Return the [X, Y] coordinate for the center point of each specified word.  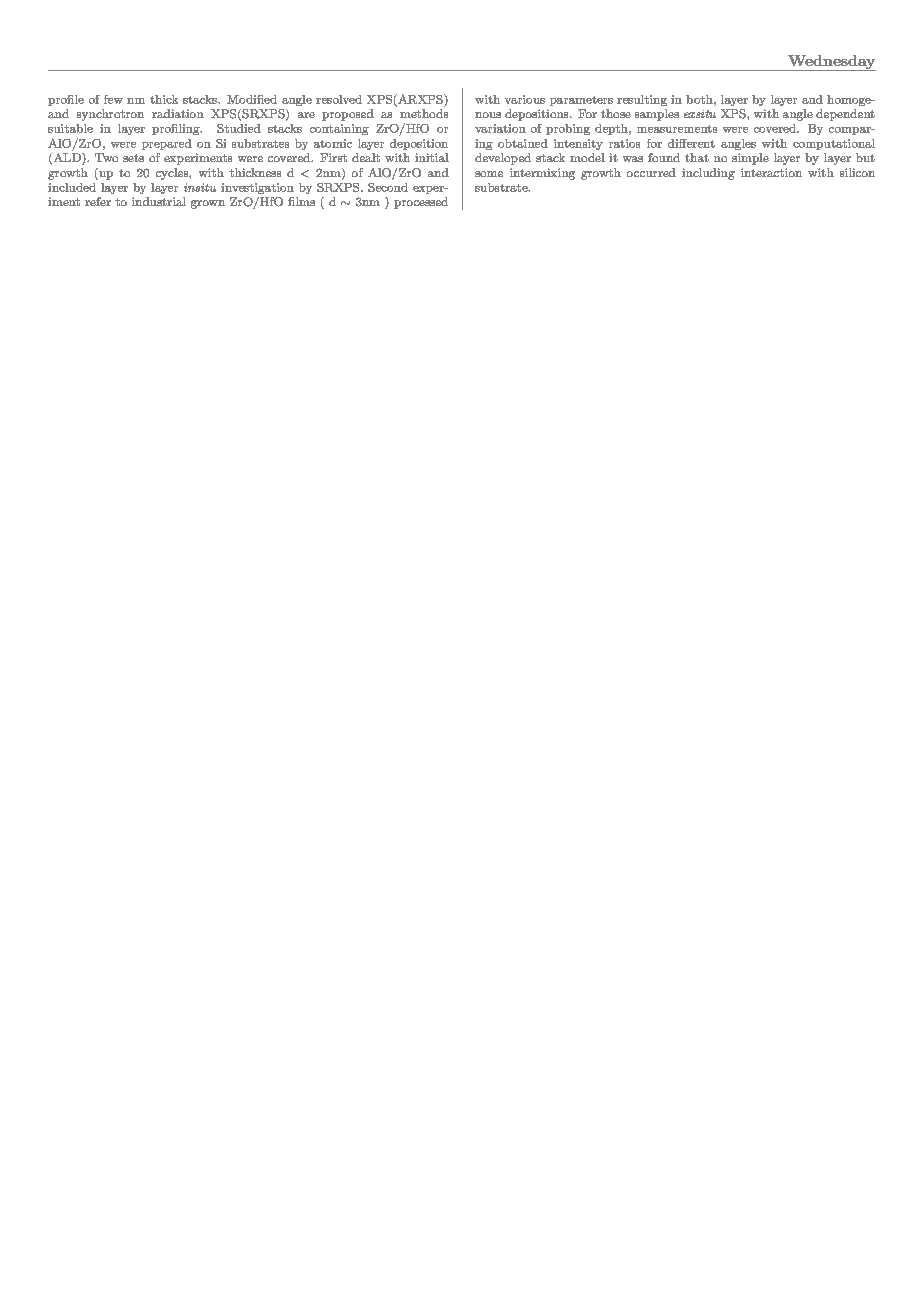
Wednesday [831, 63]
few [113, 99]
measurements [677, 129]
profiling [177, 129]
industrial [159, 201]
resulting [642, 100]
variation [500, 128]
